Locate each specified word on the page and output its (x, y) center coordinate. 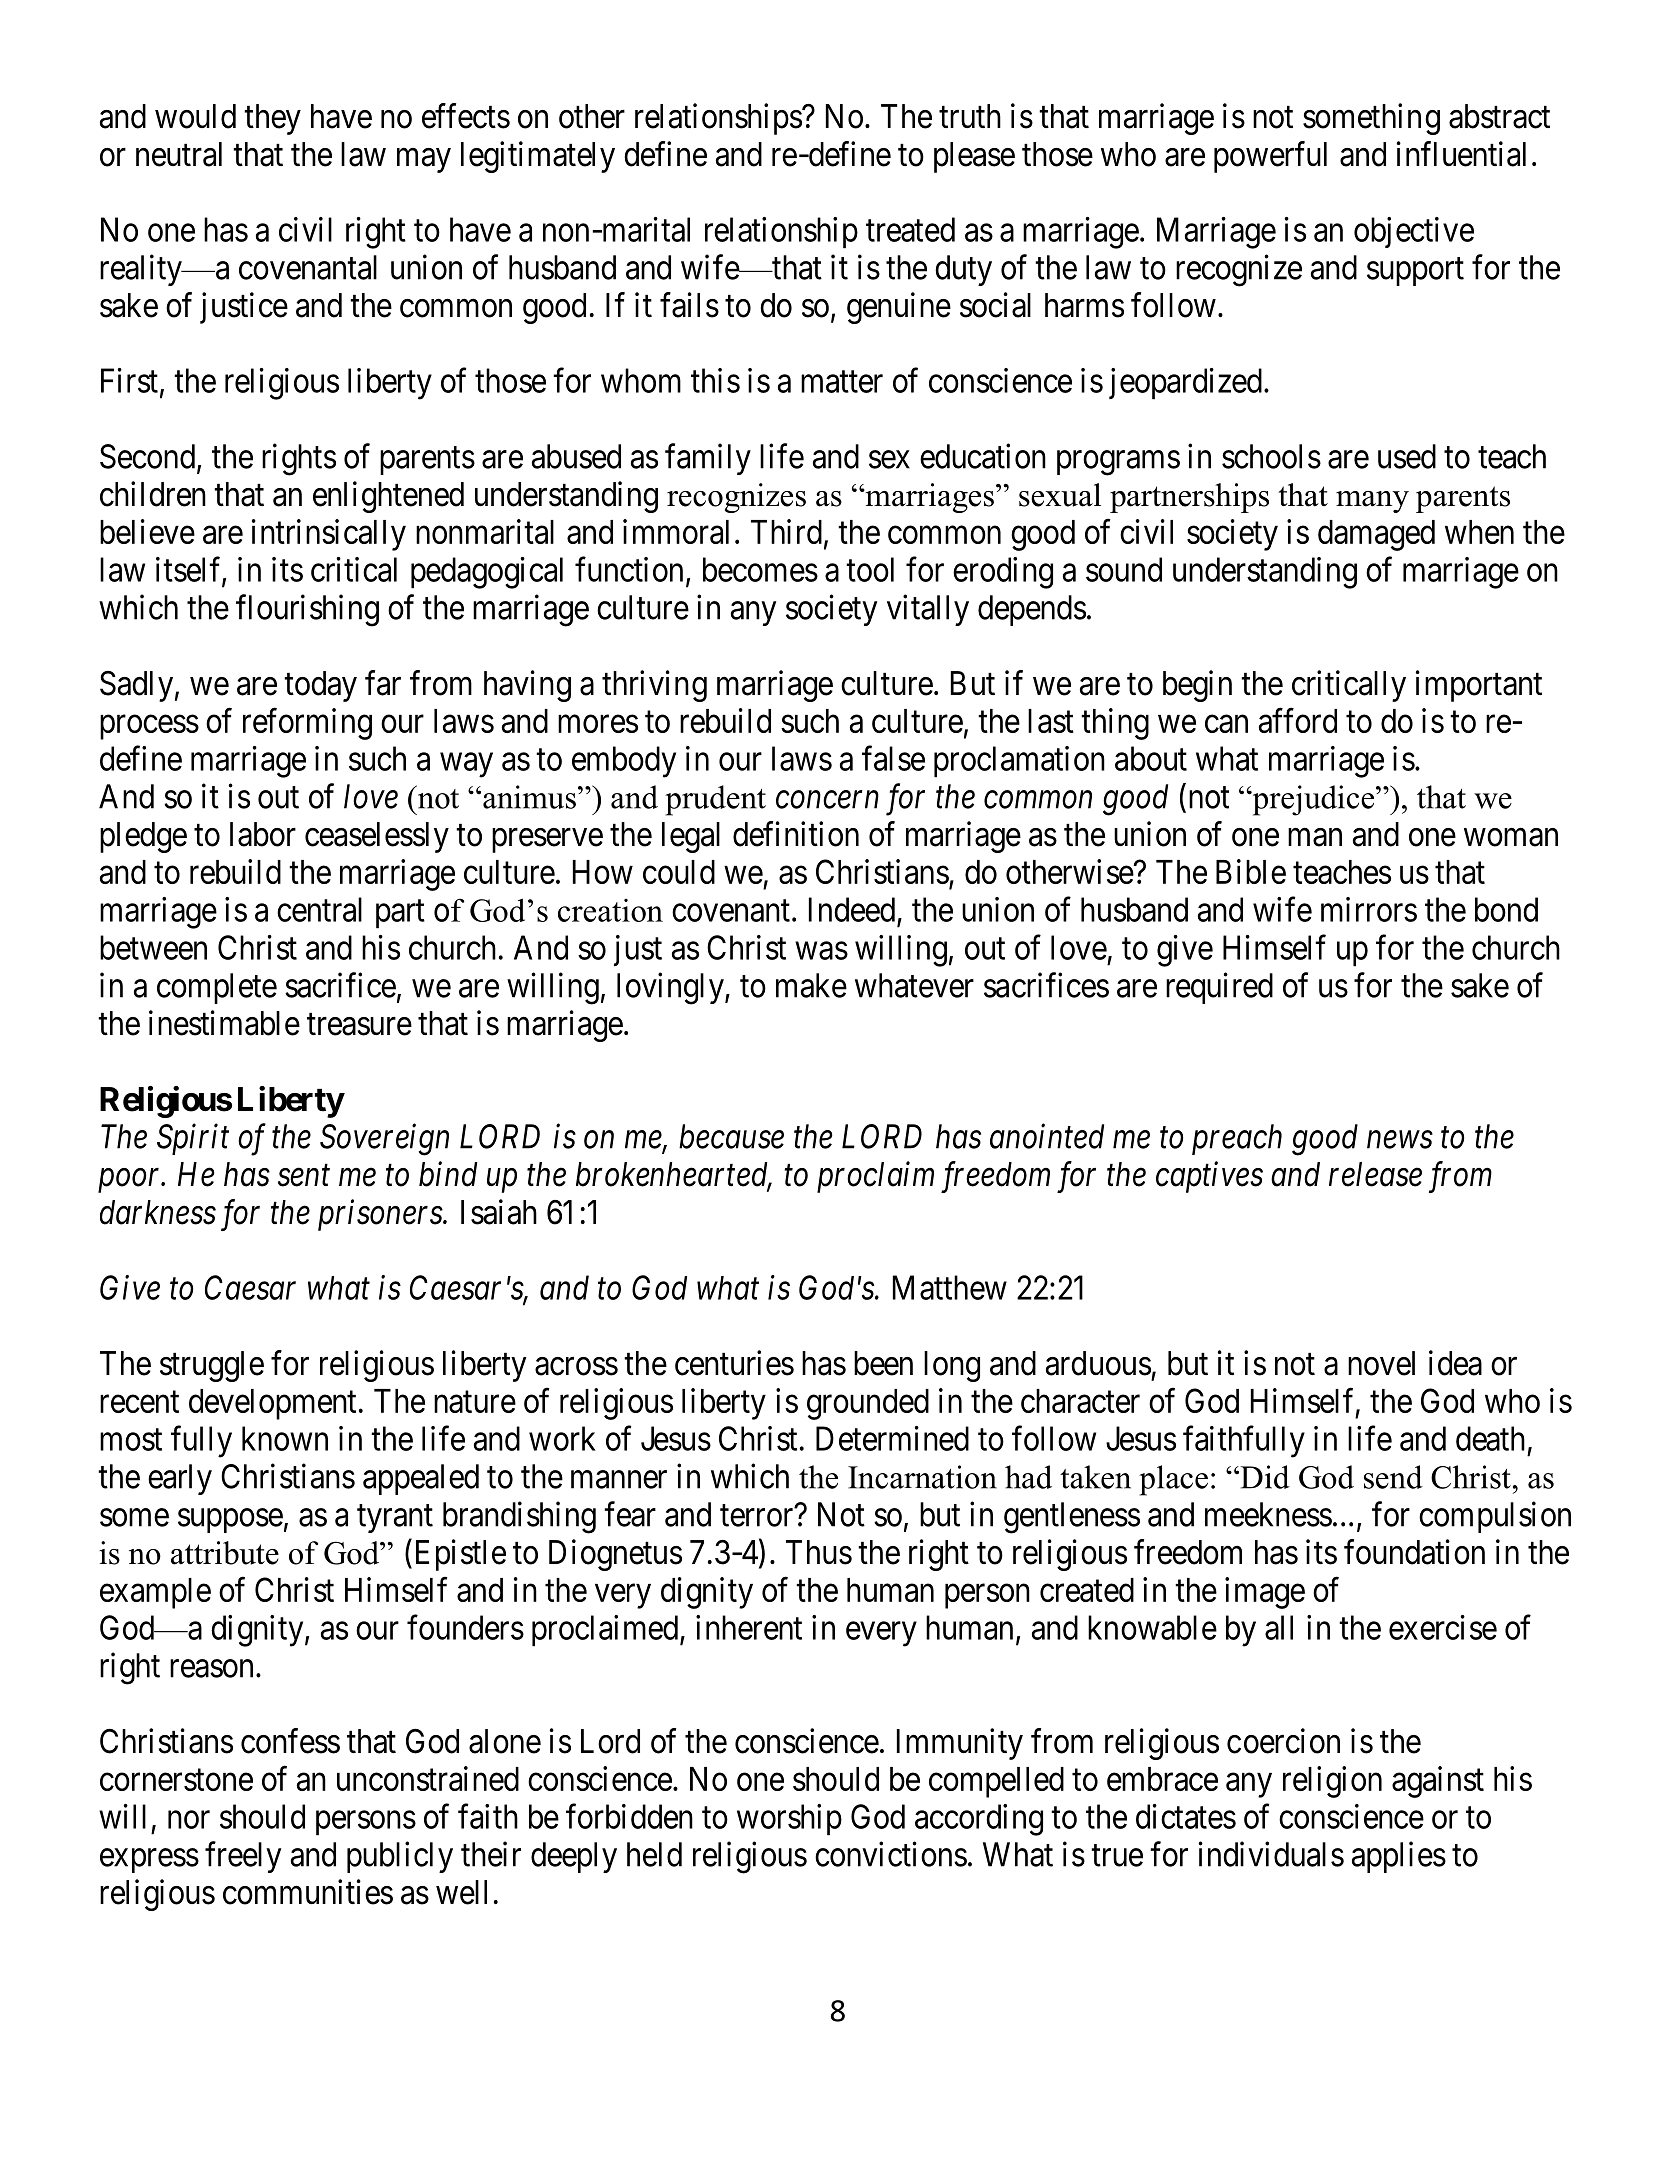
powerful (1270, 157)
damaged (1376, 535)
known (285, 1438)
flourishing (307, 610)
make (811, 985)
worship (789, 1820)
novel (1381, 1363)
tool (870, 569)
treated (910, 229)
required (1219, 988)
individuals (1271, 1854)
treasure (359, 1025)
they (272, 119)
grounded (868, 1404)
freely (243, 1857)
